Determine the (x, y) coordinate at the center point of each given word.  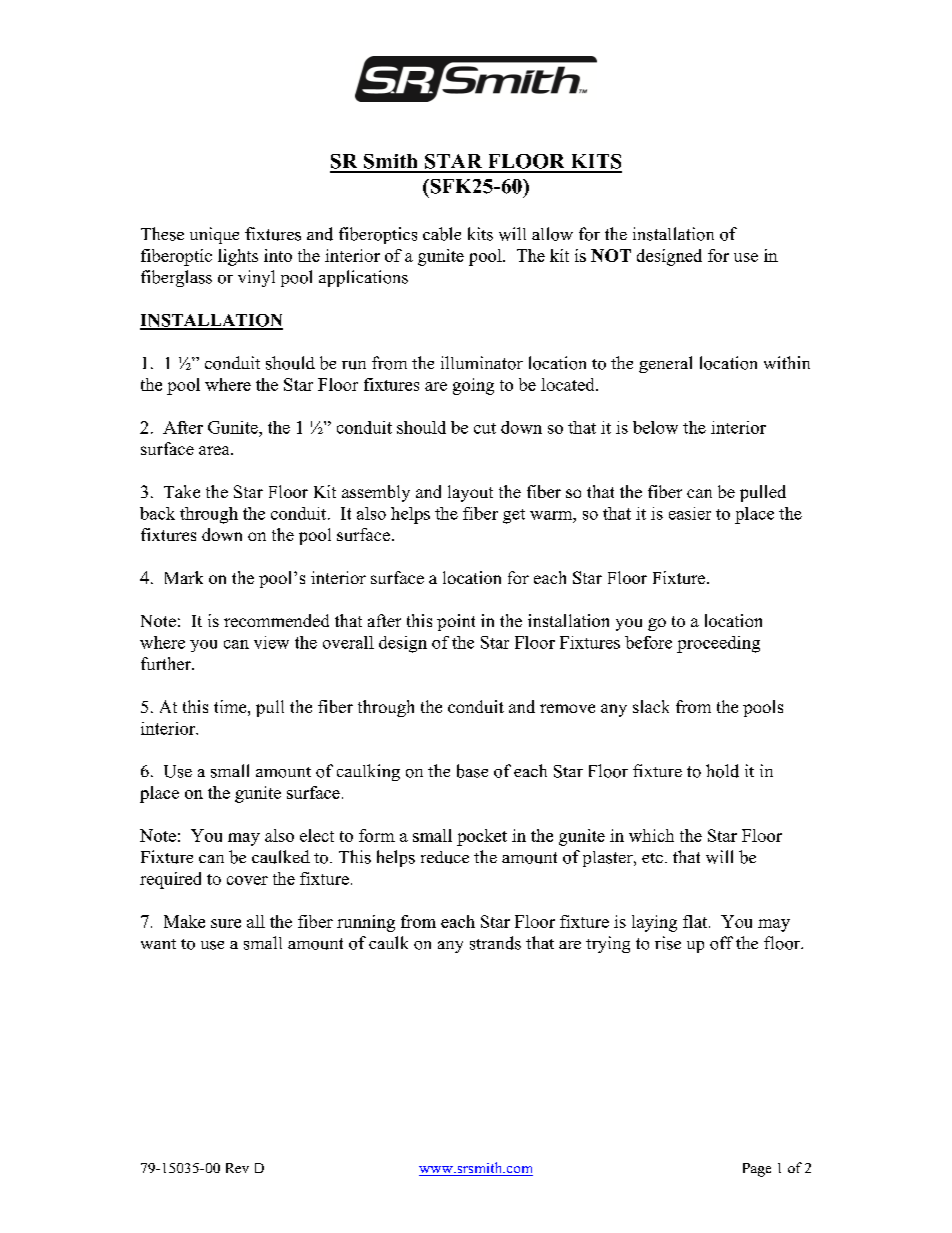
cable (442, 234)
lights (238, 257)
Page (757, 1170)
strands (495, 943)
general (665, 364)
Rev (237, 1168)
